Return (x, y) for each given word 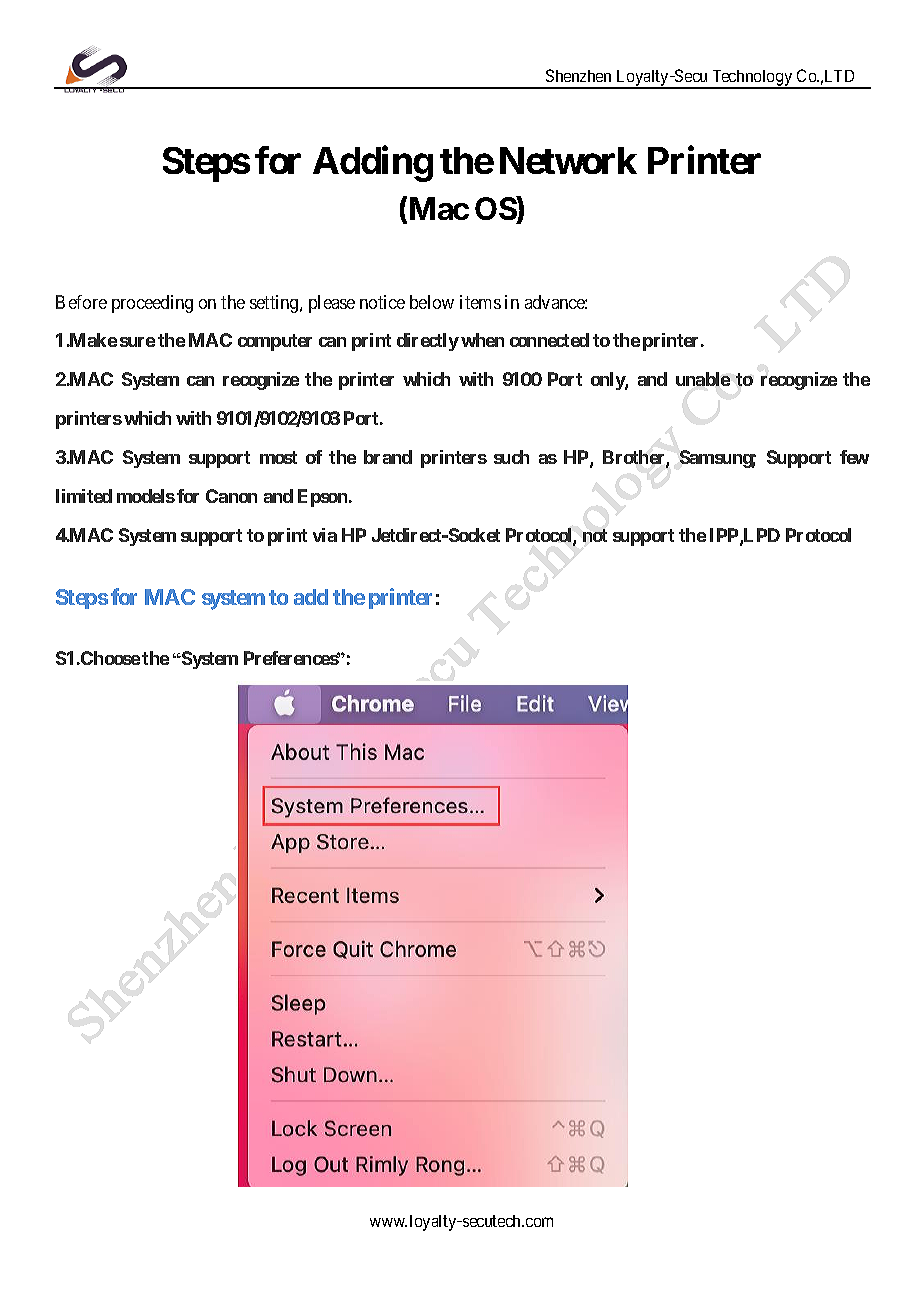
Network (568, 160)
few (854, 457)
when (482, 340)
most (278, 457)
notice (382, 302)
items (480, 302)
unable (703, 379)
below (432, 302)
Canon (231, 496)
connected (549, 340)
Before (81, 302)
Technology (752, 79)
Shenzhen (578, 75)
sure (137, 342)
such (511, 457)
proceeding (152, 304)
